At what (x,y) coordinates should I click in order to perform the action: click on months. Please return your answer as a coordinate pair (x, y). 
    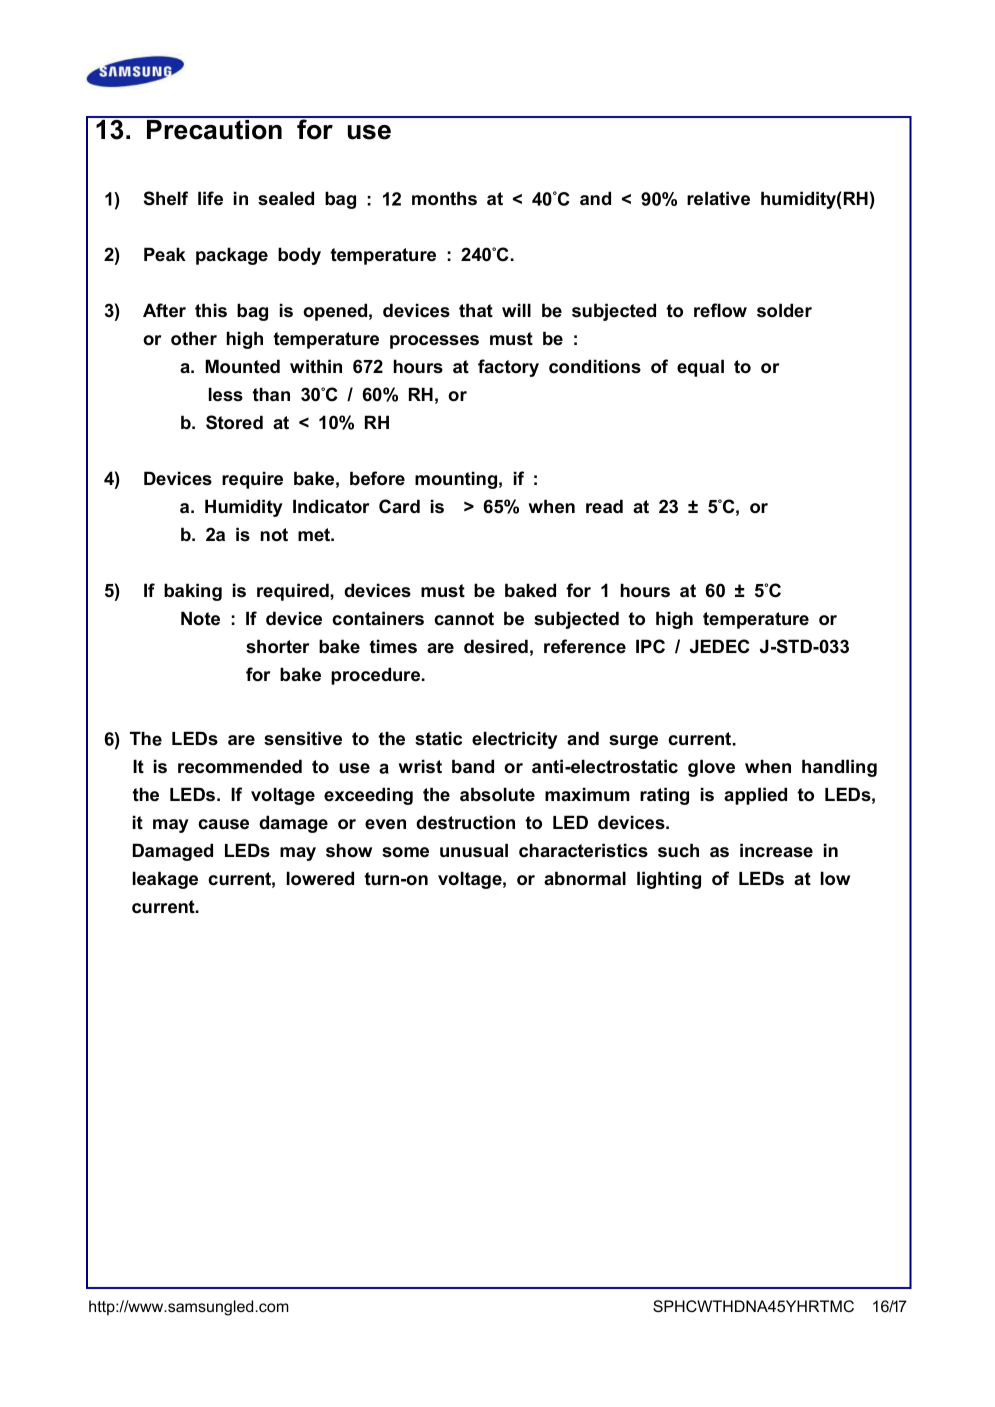
    Looking at the image, I should click on (444, 198).
